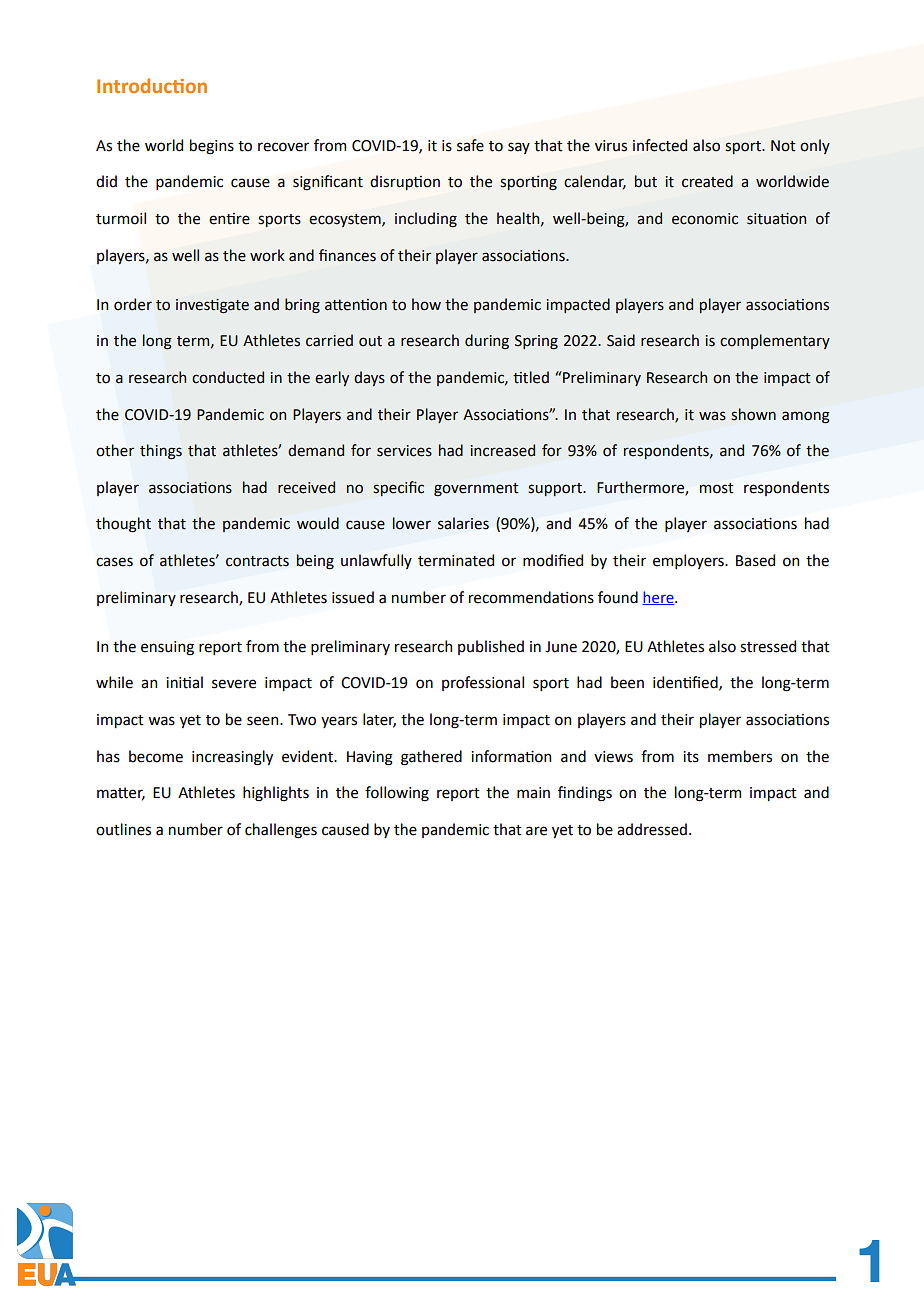 Image resolution: width=924 pixels, height=1308 pixels. Describe the element at coordinates (257, 561) in the document. I see `contracts` at that location.
